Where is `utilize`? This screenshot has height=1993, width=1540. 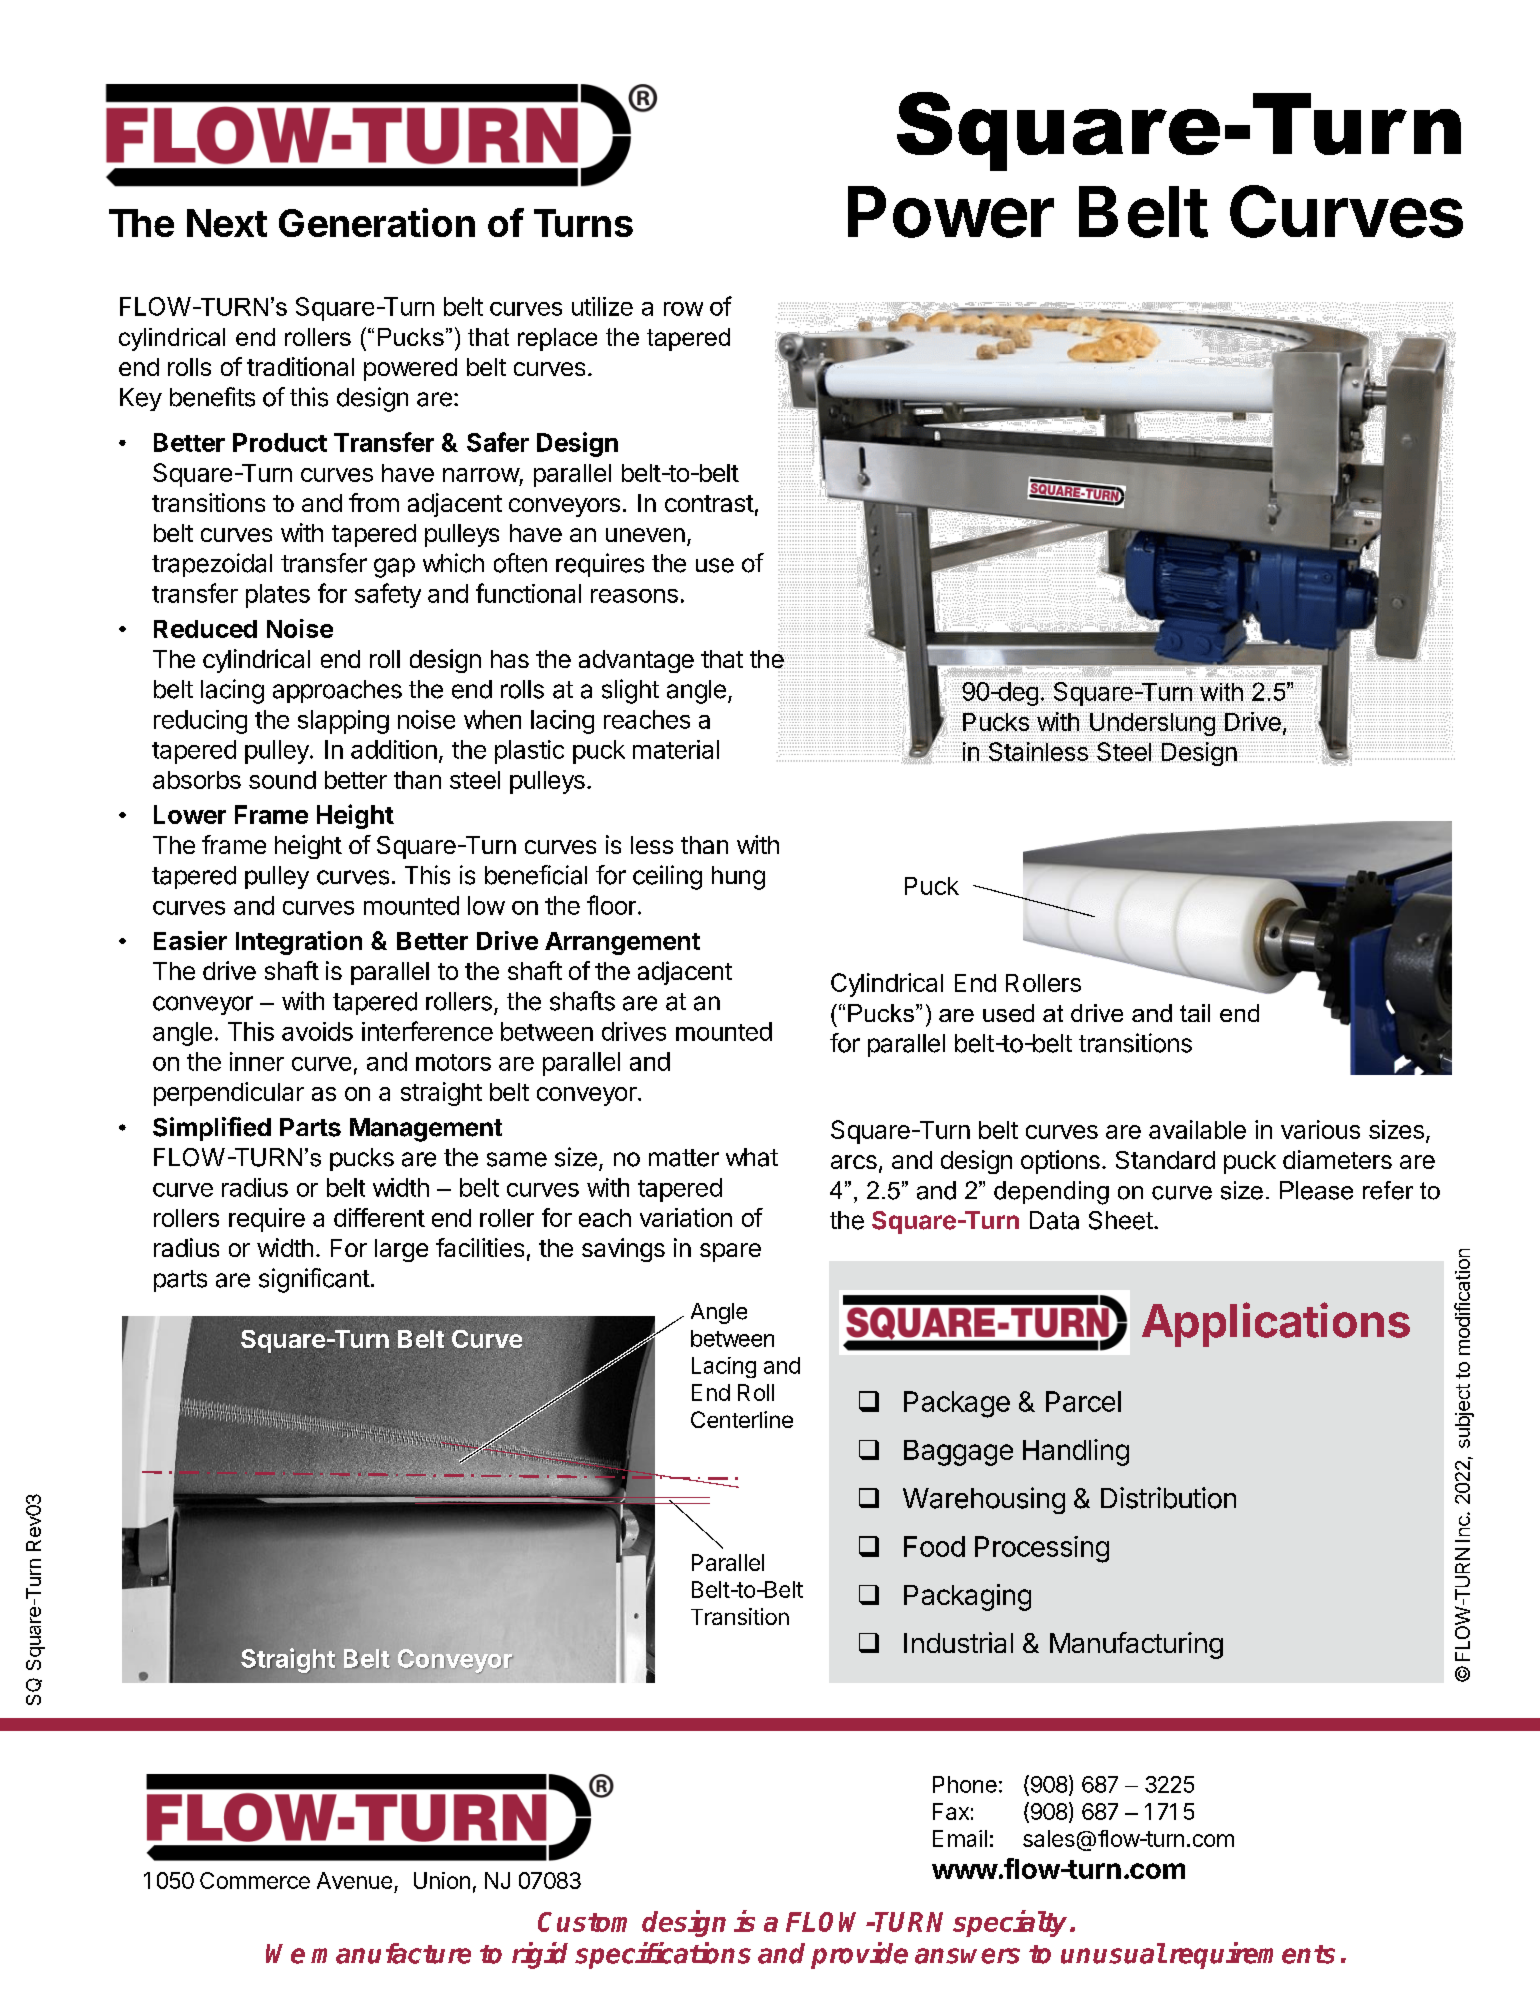
utilize is located at coordinates (602, 306).
